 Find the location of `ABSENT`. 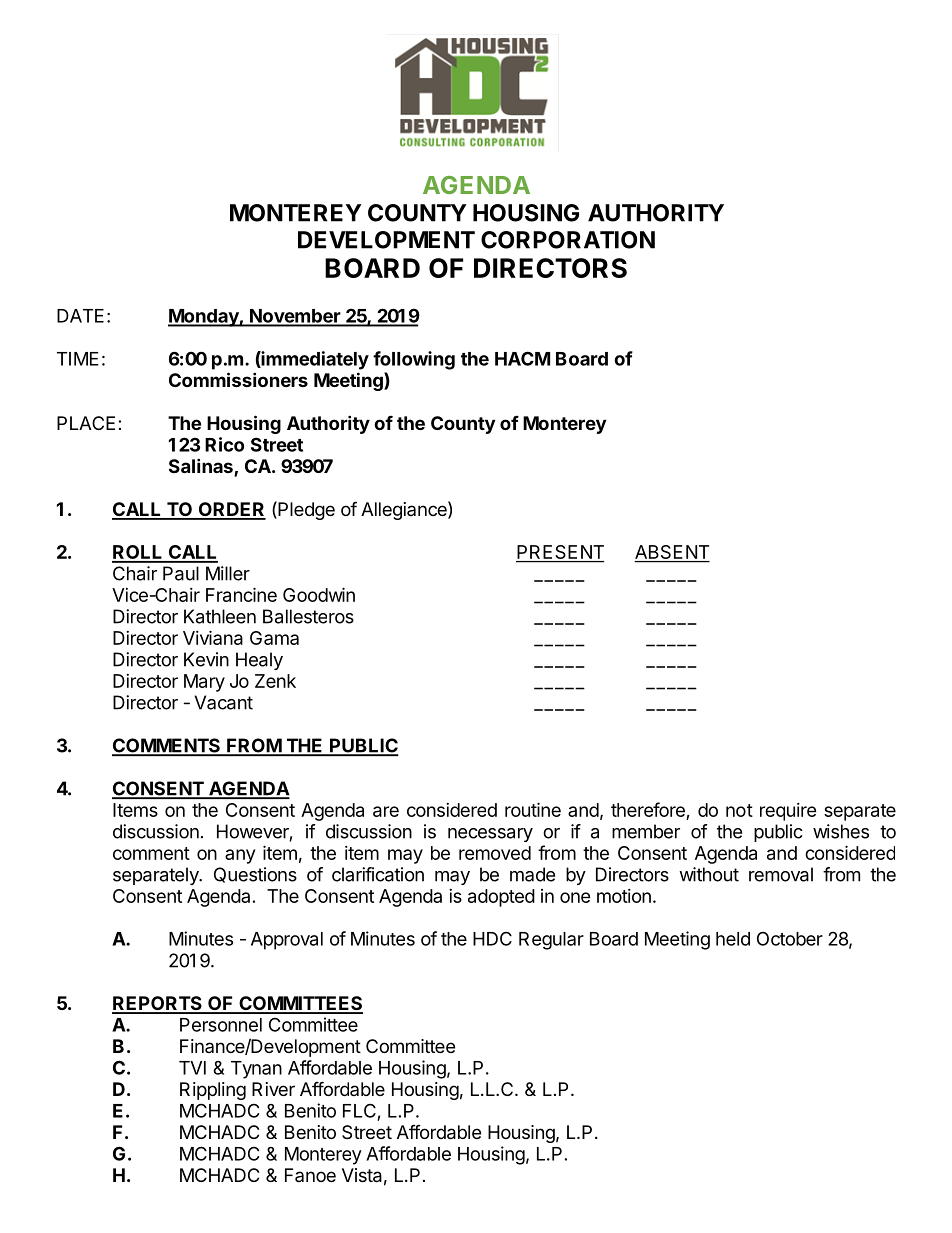

ABSENT is located at coordinates (672, 553).
